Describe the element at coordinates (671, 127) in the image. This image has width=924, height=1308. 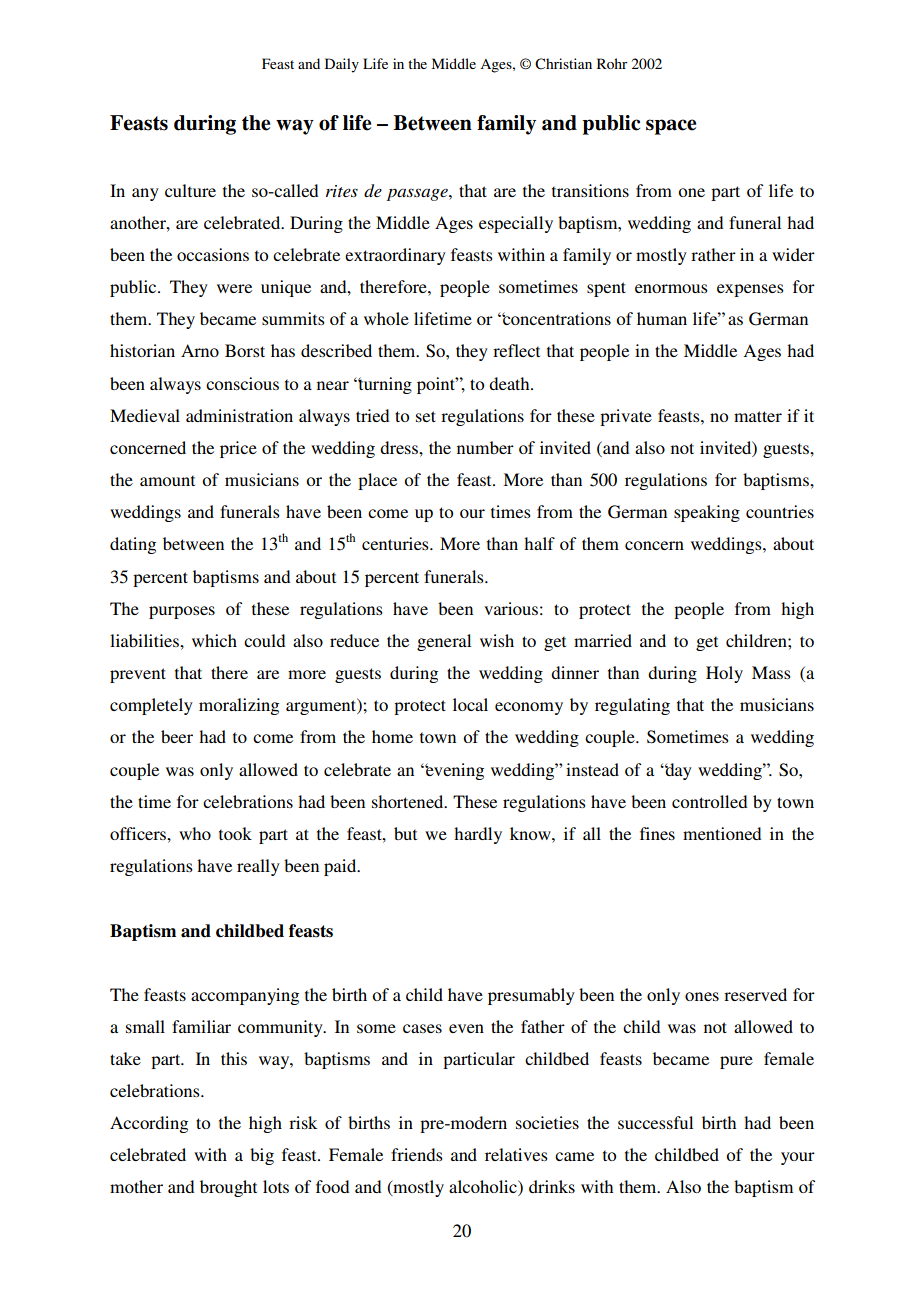
I see `space` at that location.
